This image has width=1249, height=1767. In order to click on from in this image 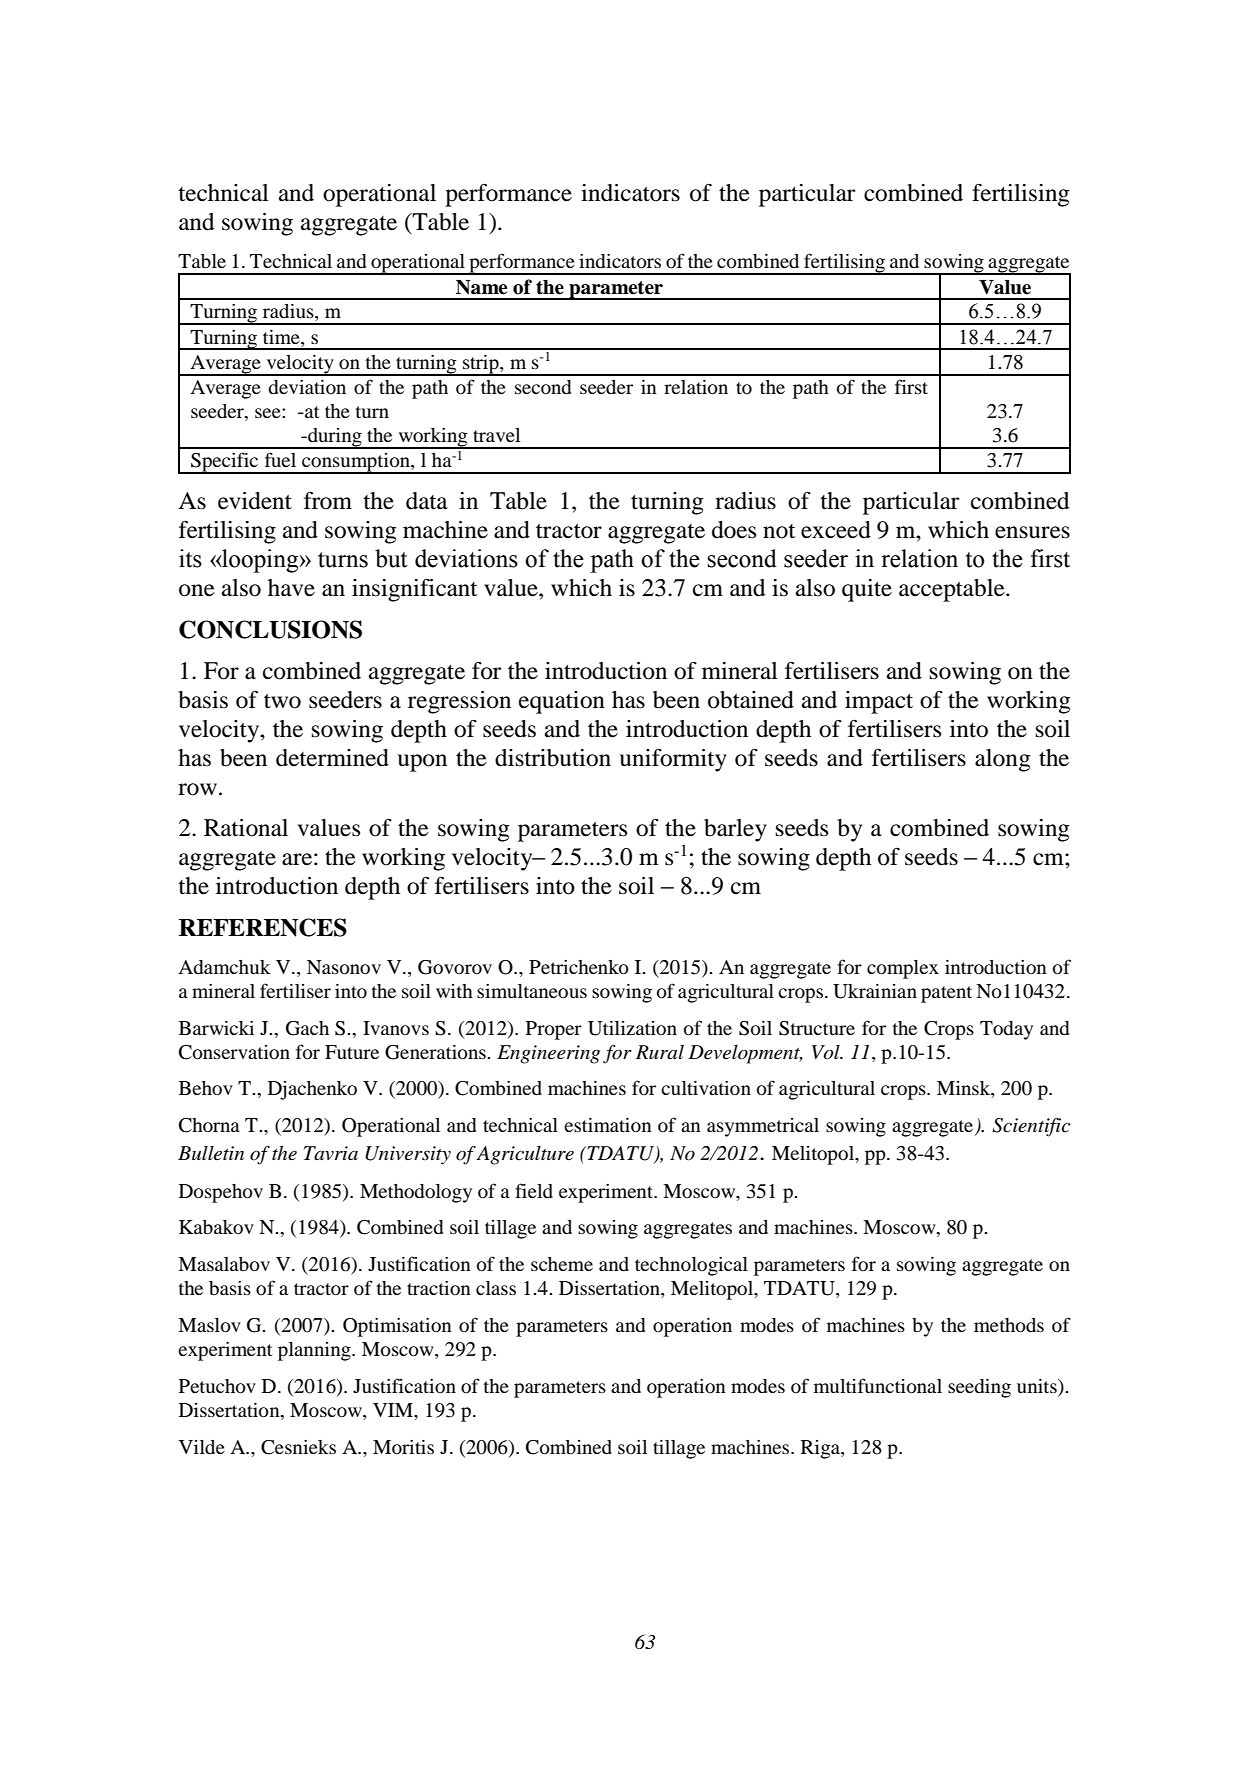, I will do `click(328, 500)`.
